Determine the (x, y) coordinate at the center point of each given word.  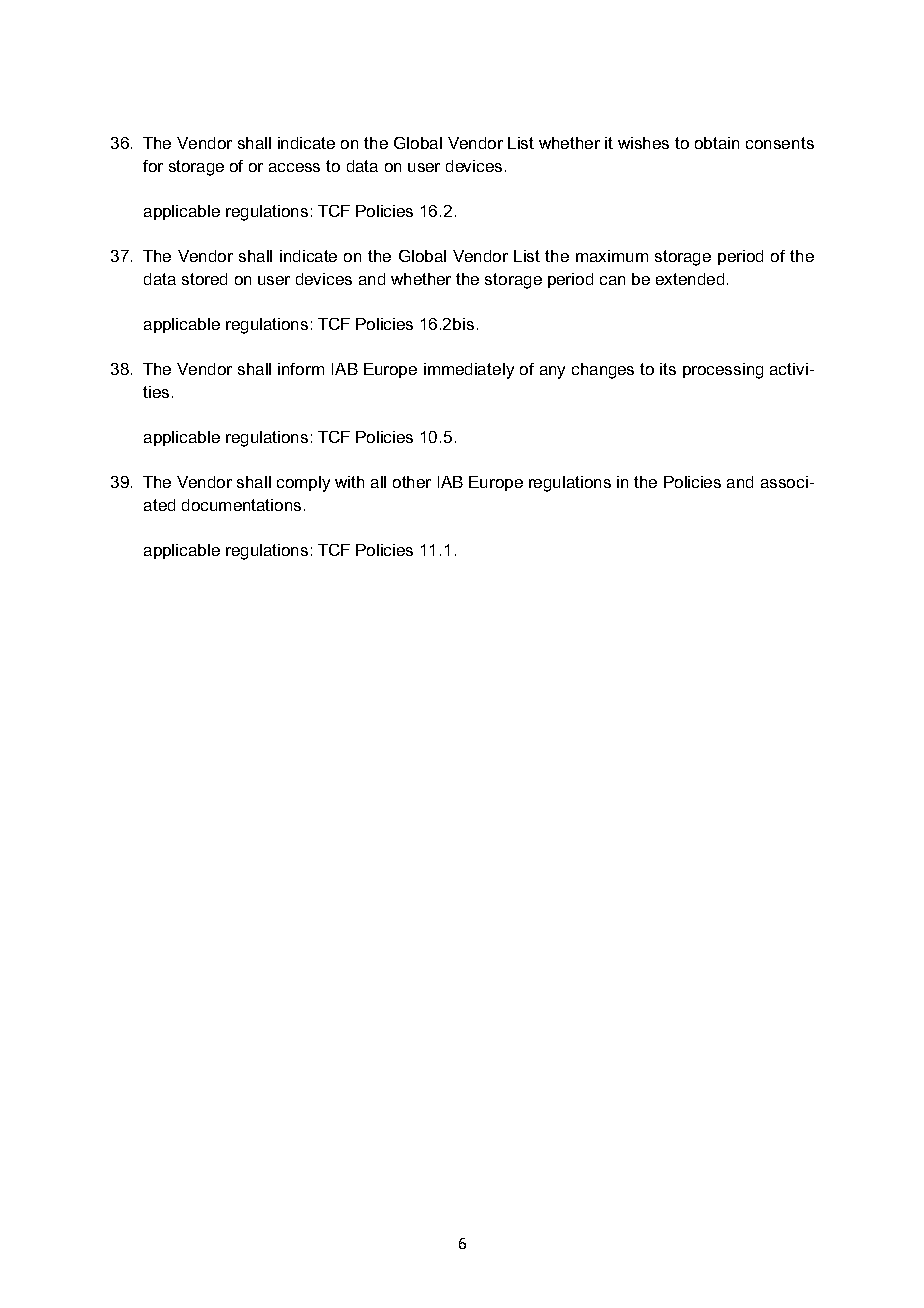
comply (303, 484)
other (412, 482)
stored (204, 279)
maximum (612, 256)
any (552, 372)
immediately (469, 371)
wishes (643, 143)
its (668, 369)
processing (723, 371)
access (294, 167)
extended (690, 279)
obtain (717, 143)
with (349, 482)
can (612, 280)
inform (301, 369)
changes (603, 371)
